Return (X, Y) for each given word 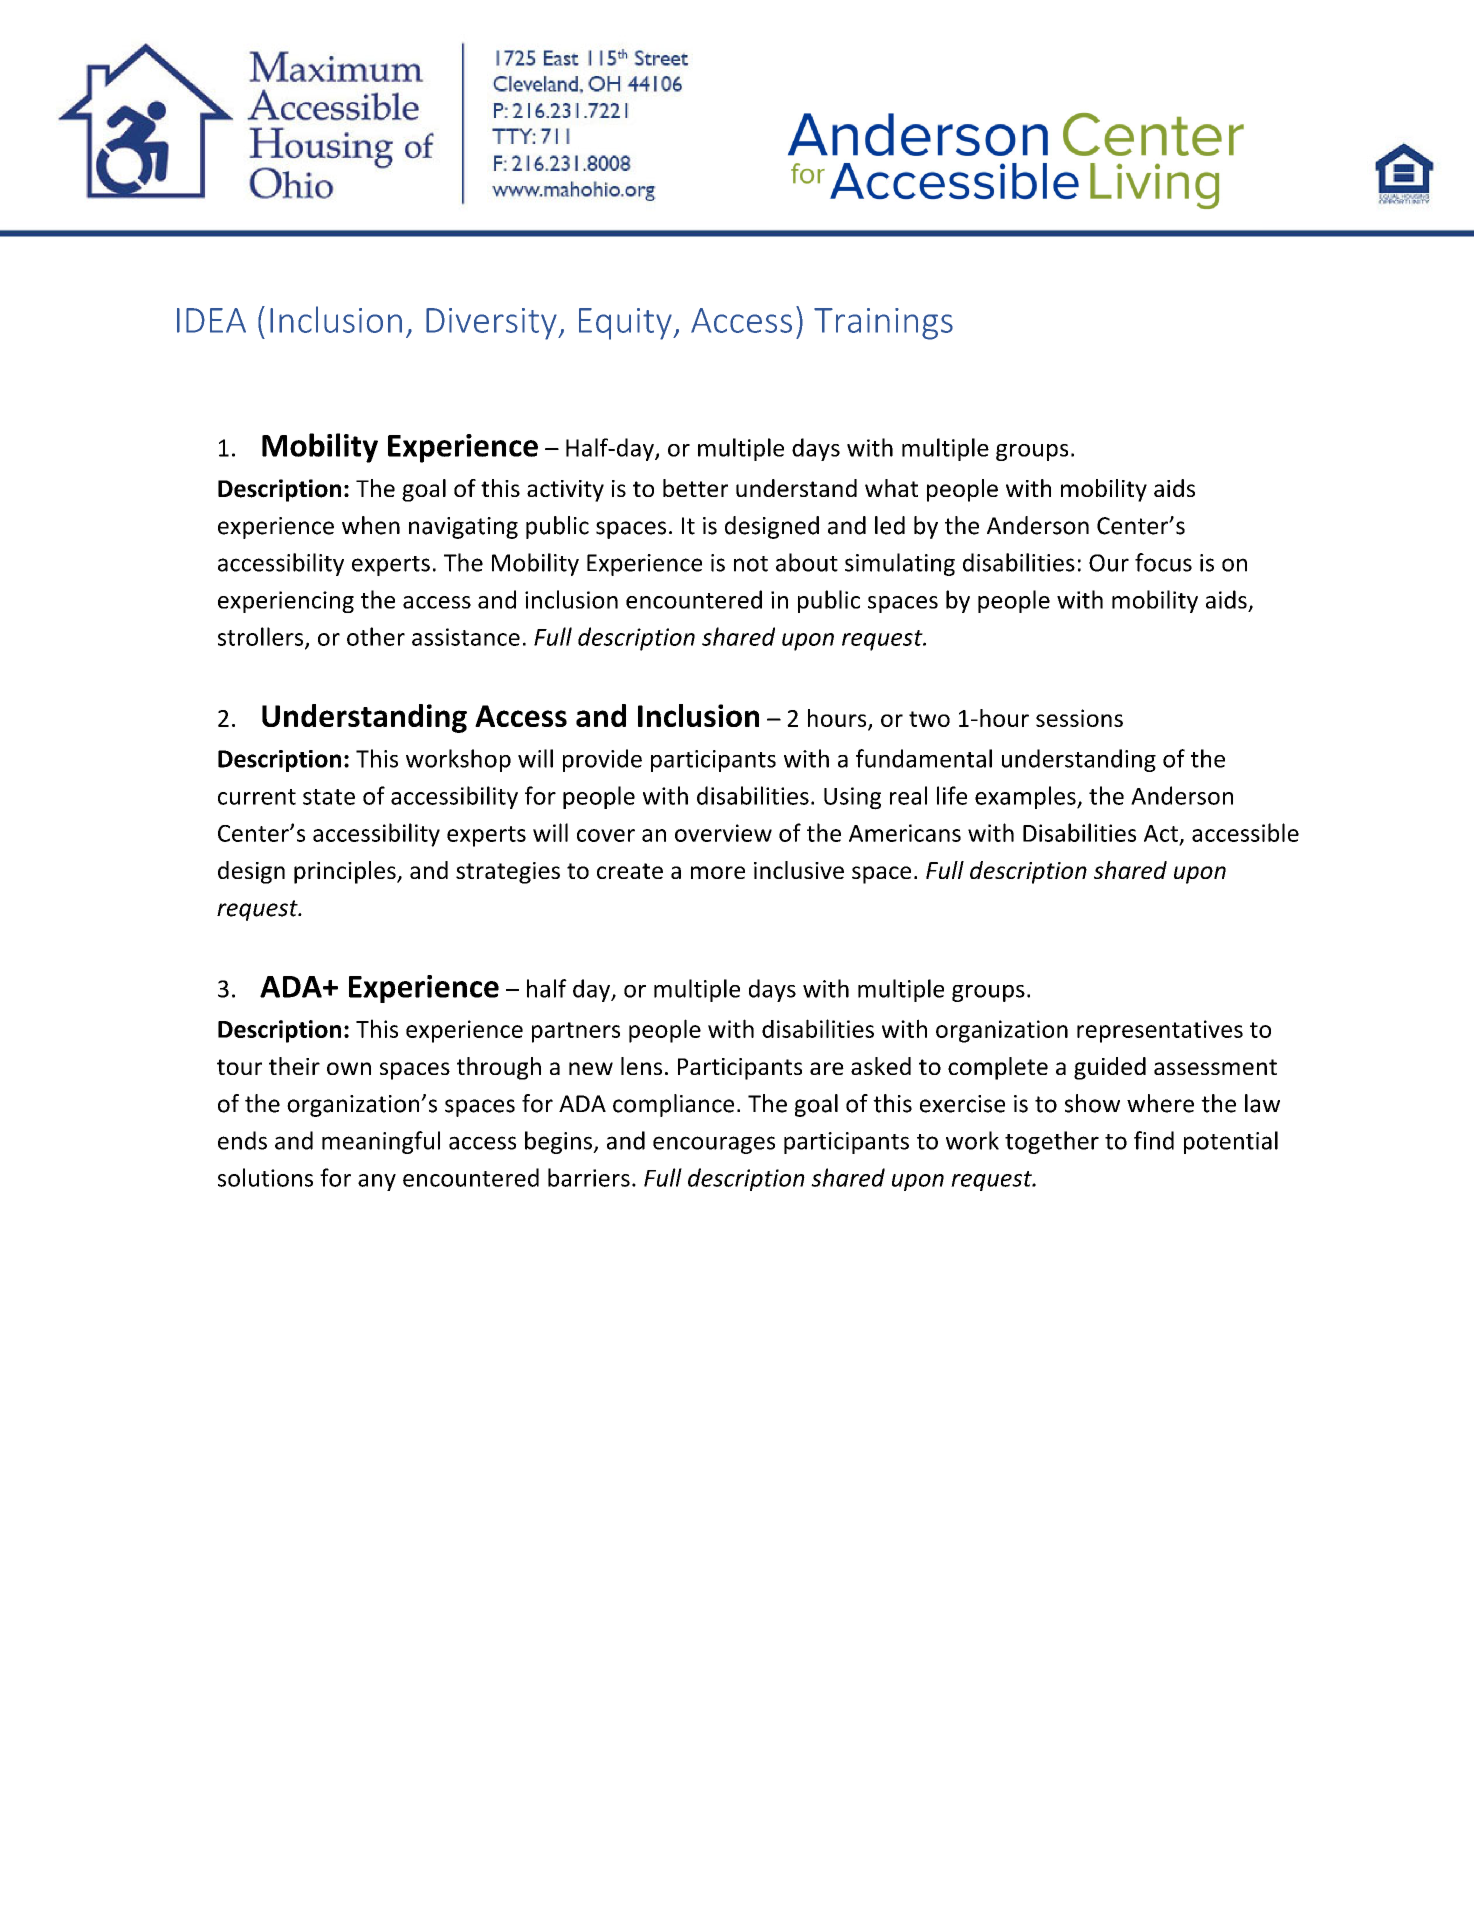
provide (602, 760)
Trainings (883, 324)
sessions (1079, 718)
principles (346, 872)
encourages (714, 1145)
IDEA (211, 320)
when (371, 525)
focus (1163, 562)
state (329, 797)
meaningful (381, 1142)
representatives (1160, 1031)
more (718, 872)
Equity (626, 324)
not (751, 564)
